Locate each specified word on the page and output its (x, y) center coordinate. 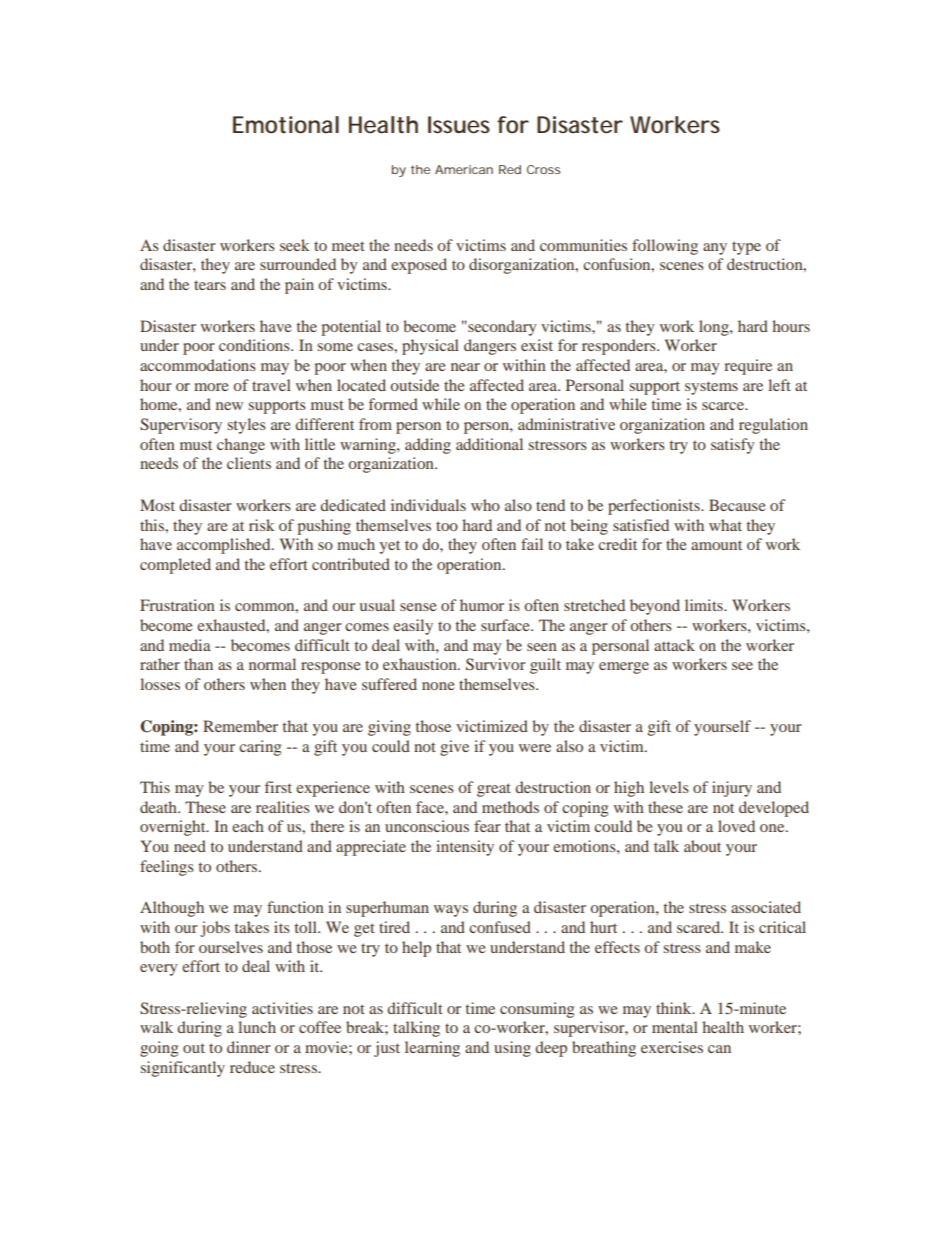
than (198, 664)
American (464, 169)
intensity (465, 848)
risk (262, 525)
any (715, 249)
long (715, 328)
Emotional (286, 125)
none (438, 686)
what (725, 525)
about (702, 846)
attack (674, 645)
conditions (255, 345)
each (248, 826)
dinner (249, 1047)
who (485, 505)
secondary (501, 328)
